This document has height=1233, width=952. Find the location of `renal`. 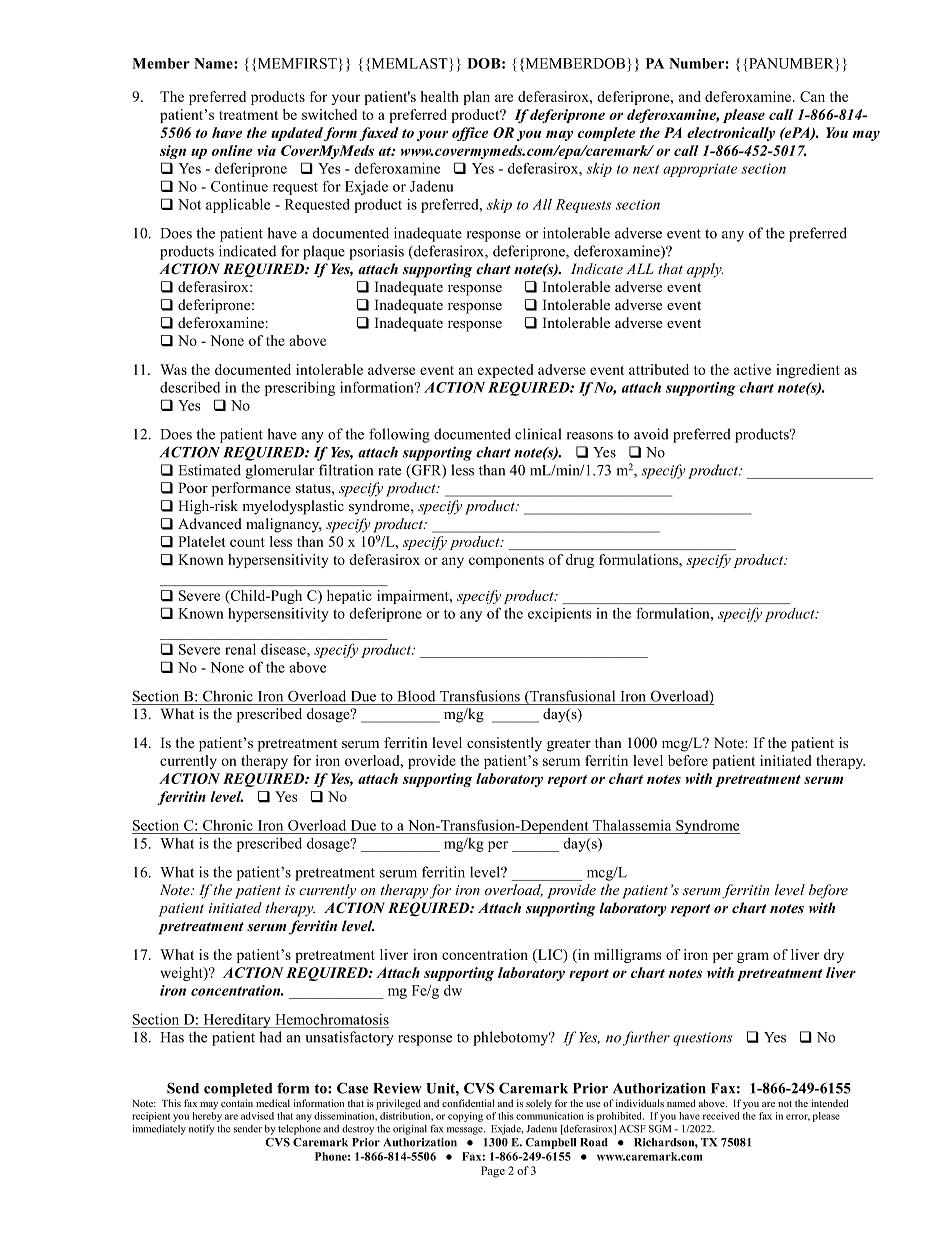

renal is located at coordinates (240, 649).
